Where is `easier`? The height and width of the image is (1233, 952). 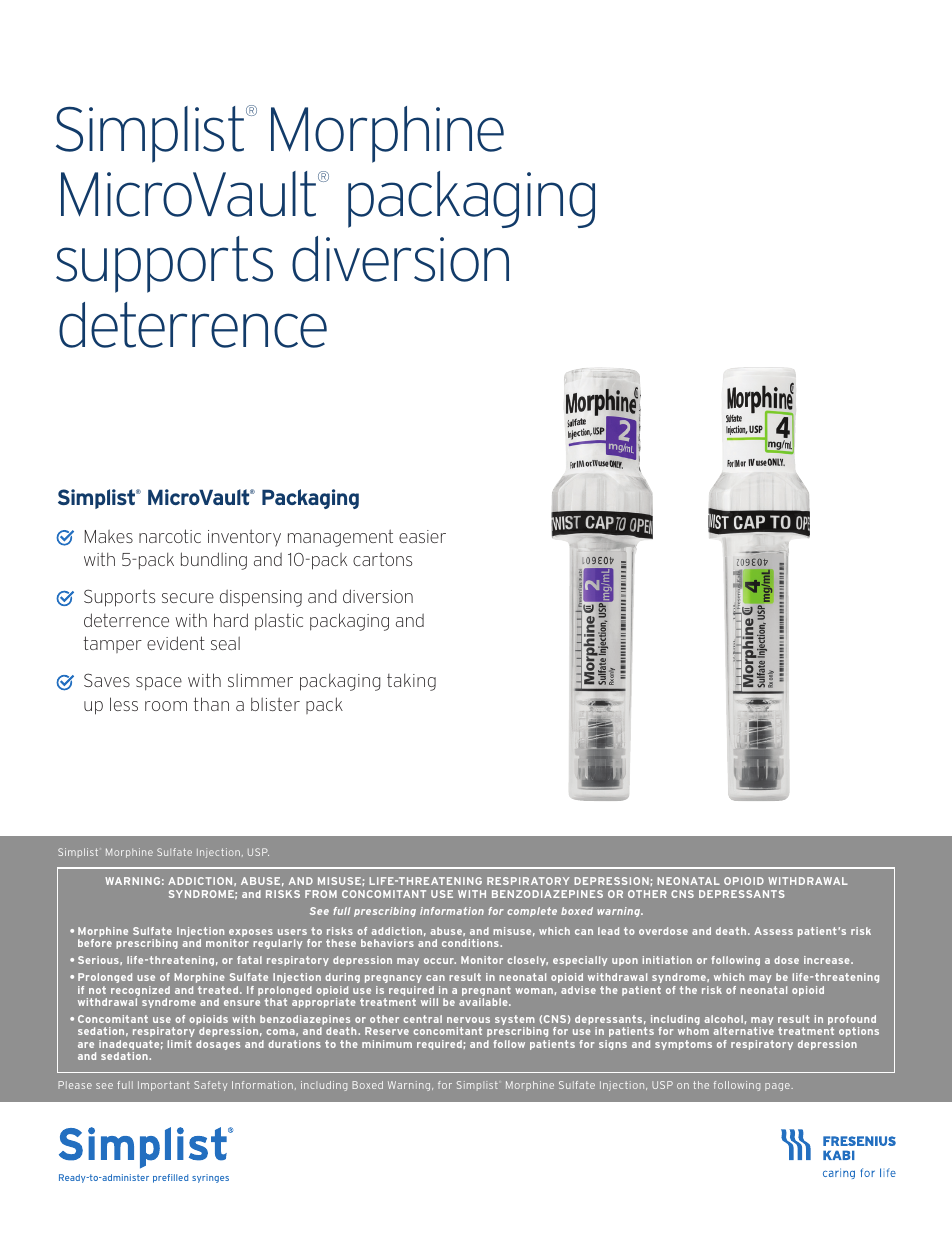
easier is located at coordinates (422, 536).
